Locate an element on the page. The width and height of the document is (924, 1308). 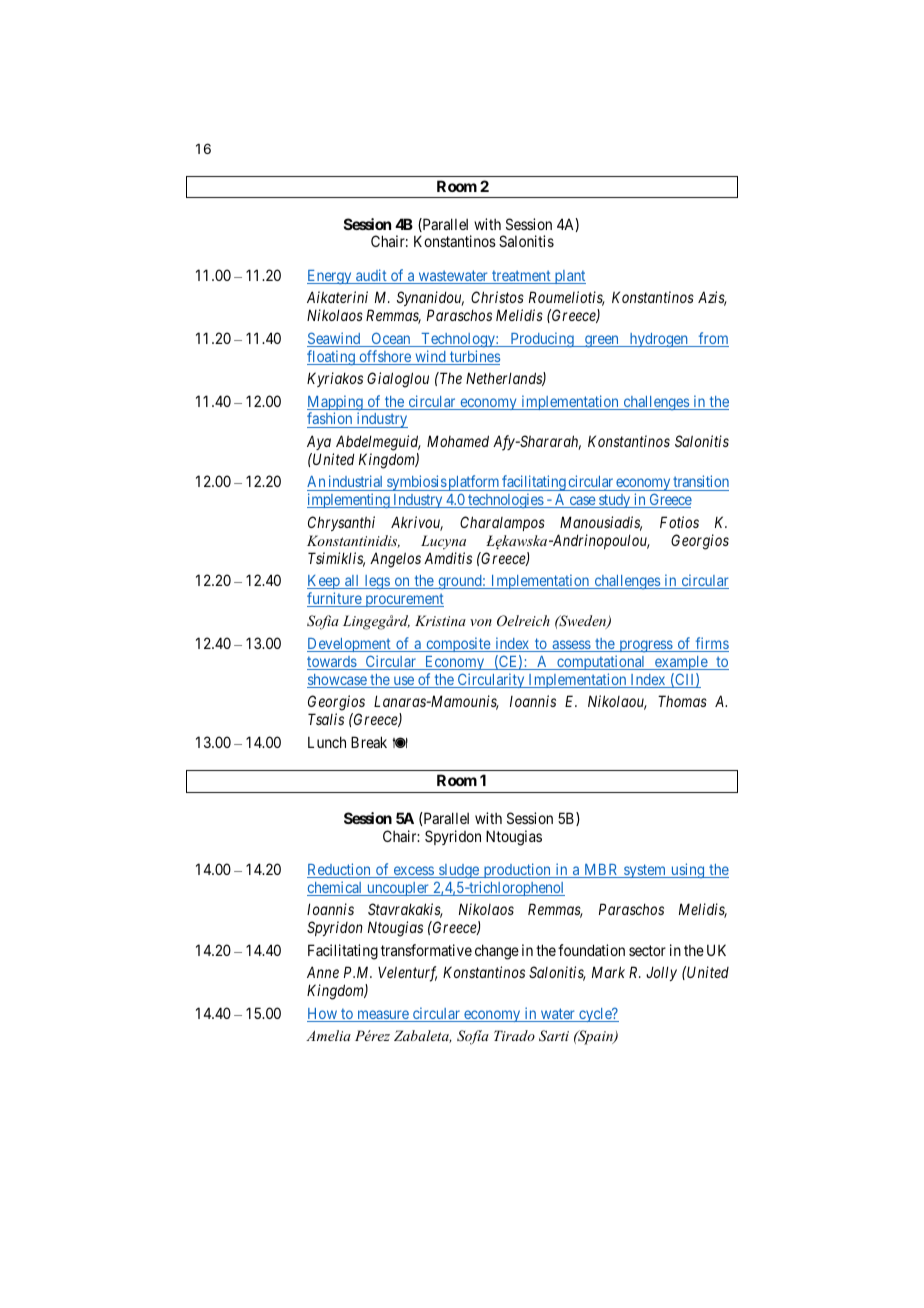
audit is located at coordinates (371, 276).
